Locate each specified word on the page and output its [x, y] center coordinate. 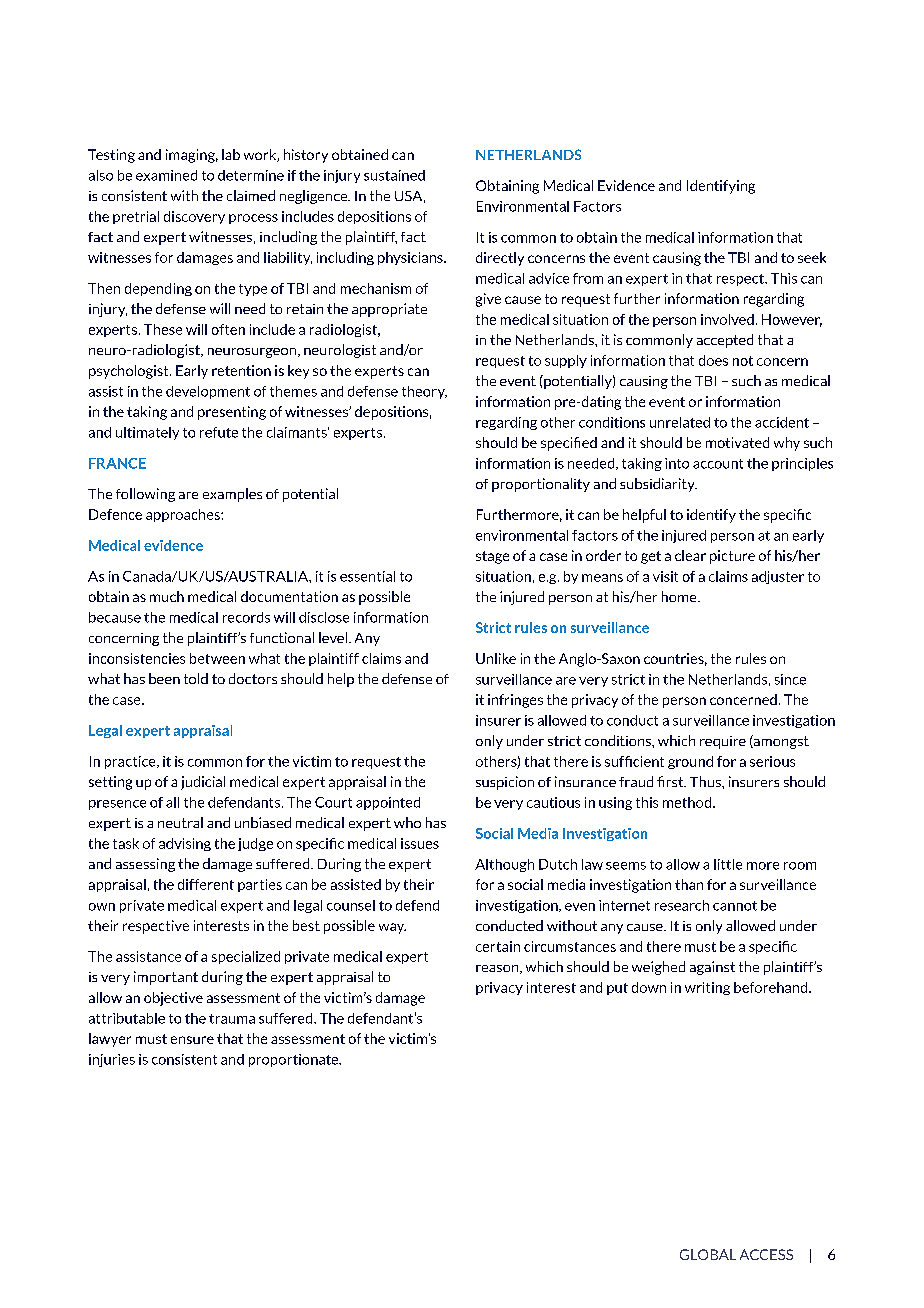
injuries [112, 1060]
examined [166, 175]
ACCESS [766, 1254]
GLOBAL [708, 1254]
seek [812, 257]
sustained [394, 175]
